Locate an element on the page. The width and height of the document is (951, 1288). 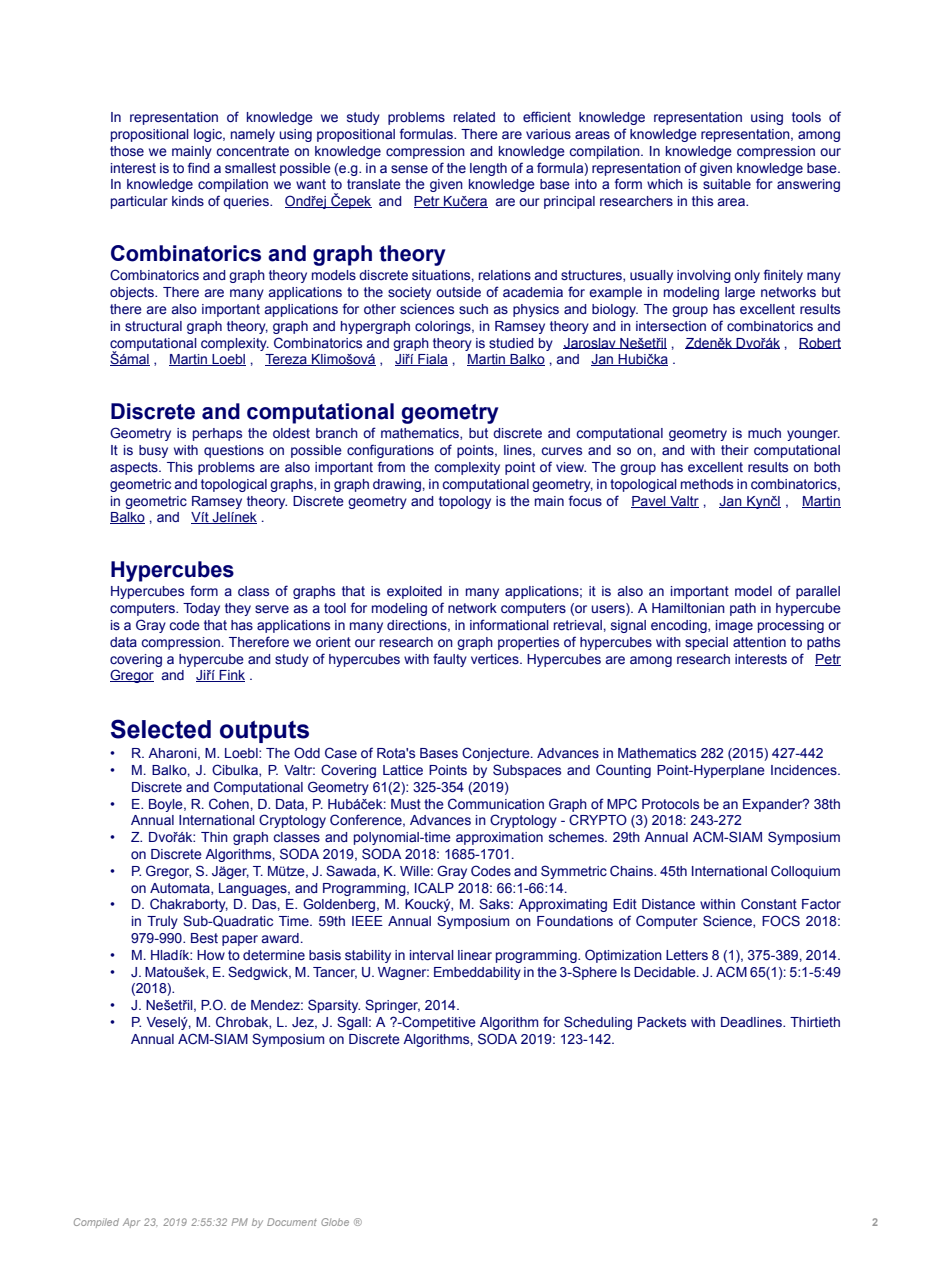
approximation is located at coordinates (499, 838).
